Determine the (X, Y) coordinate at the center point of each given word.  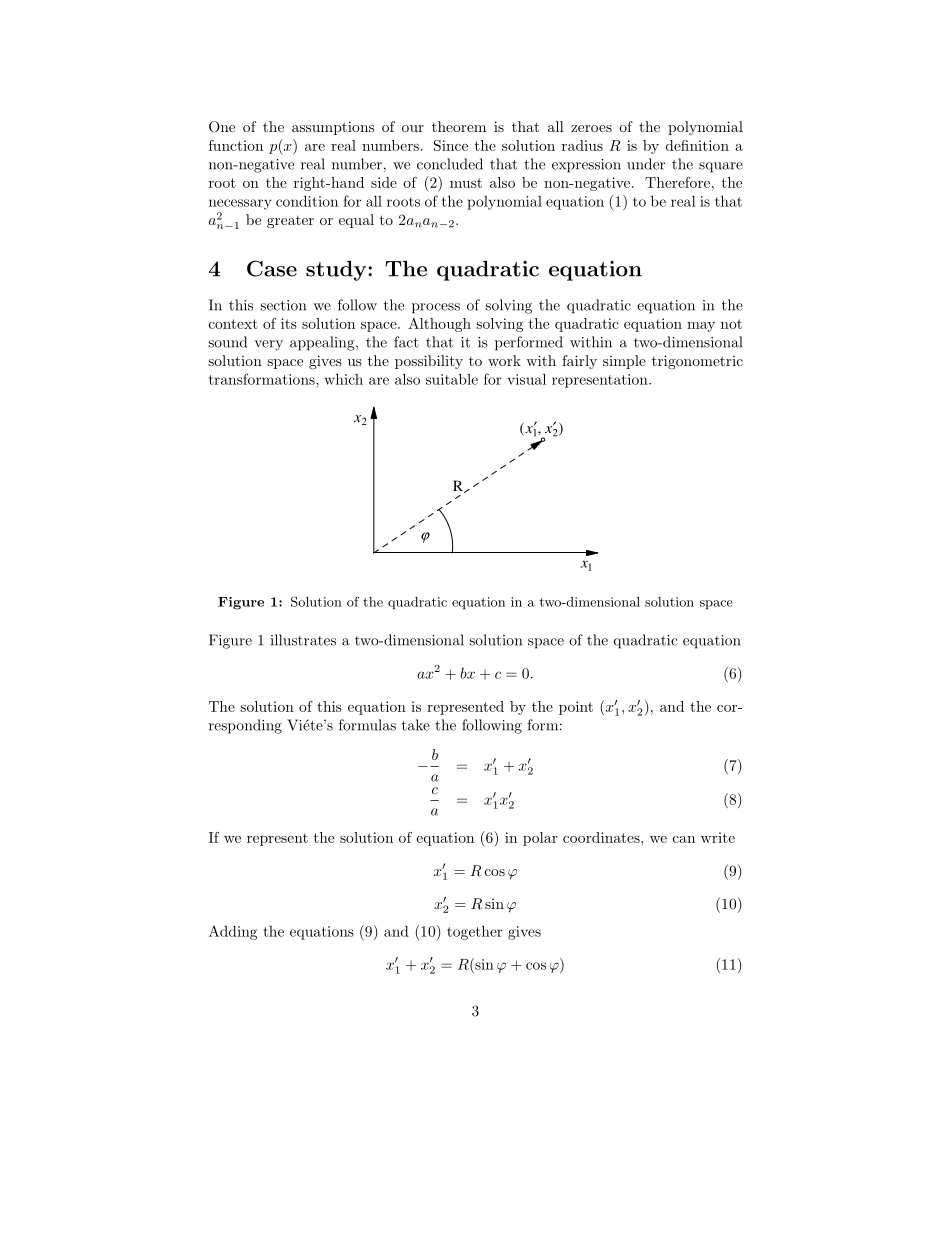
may (701, 327)
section (283, 305)
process (436, 308)
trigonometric (697, 362)
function (236, 145)
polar (540, 839)
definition (697, 145)
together (475, 932)
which (343, 379)
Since (451, 145)
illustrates (303, 640)
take (416, 725)
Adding (233, 932)
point (576, 708)
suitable (452, 379)
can (684, 839)
